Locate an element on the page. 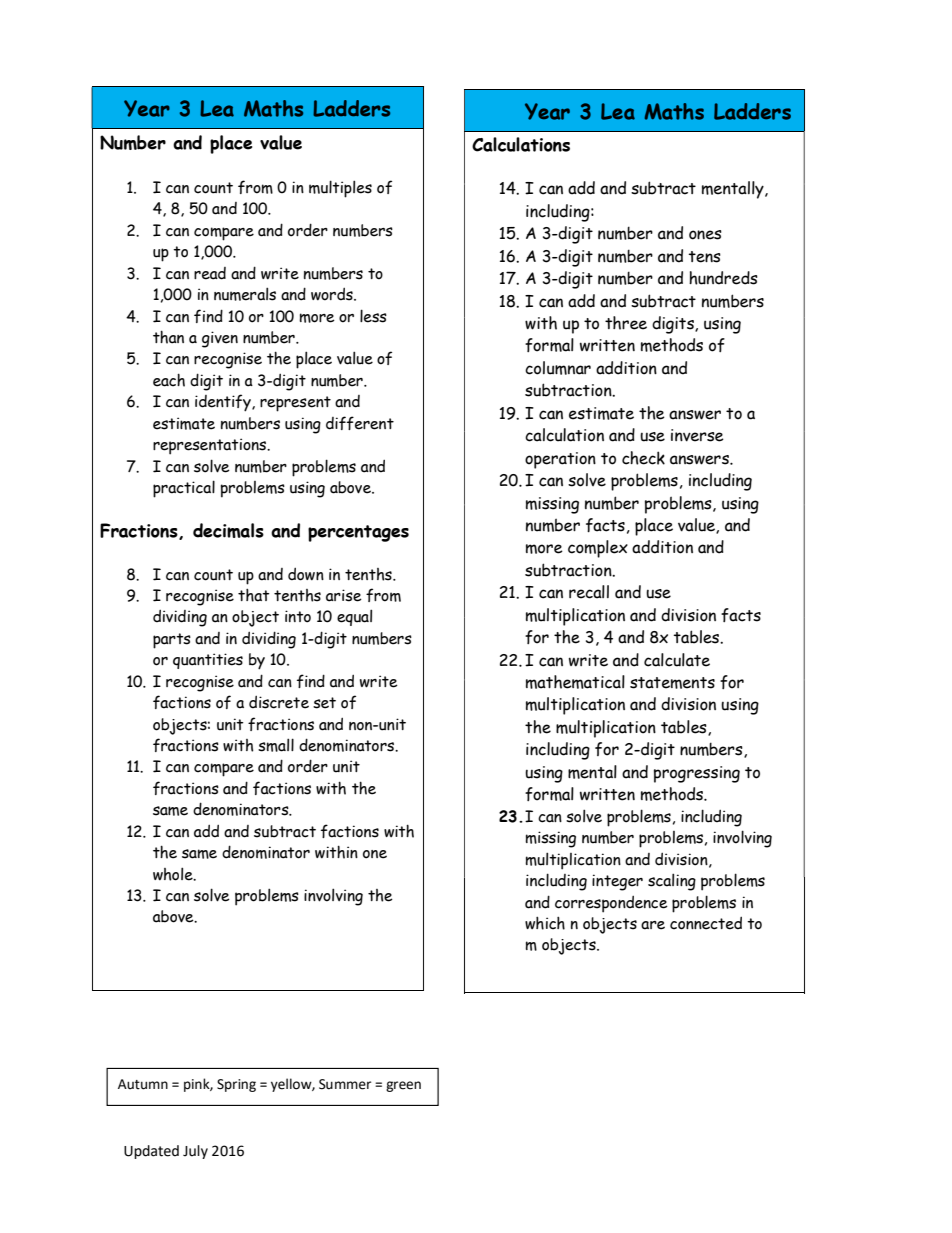 Image resolution: width=952 pixels, height=1233 pixels. July is located at coordinates (195, 1152).
